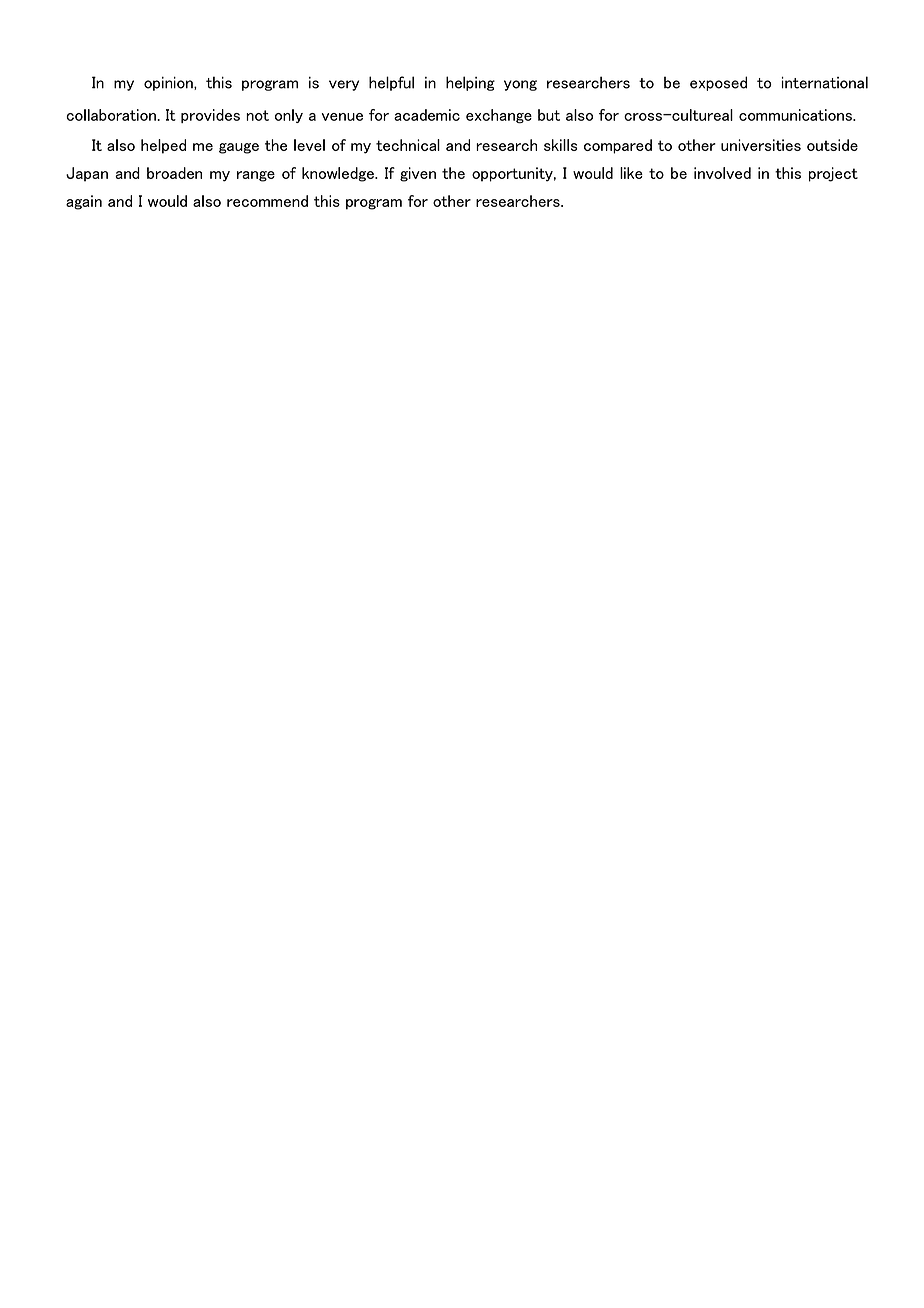 The width and height of the screenshot is (924, 1308). What do you see at coordinates (470, 83) in the screenshot?
I see `helping` at bounding box center [470, 83].
